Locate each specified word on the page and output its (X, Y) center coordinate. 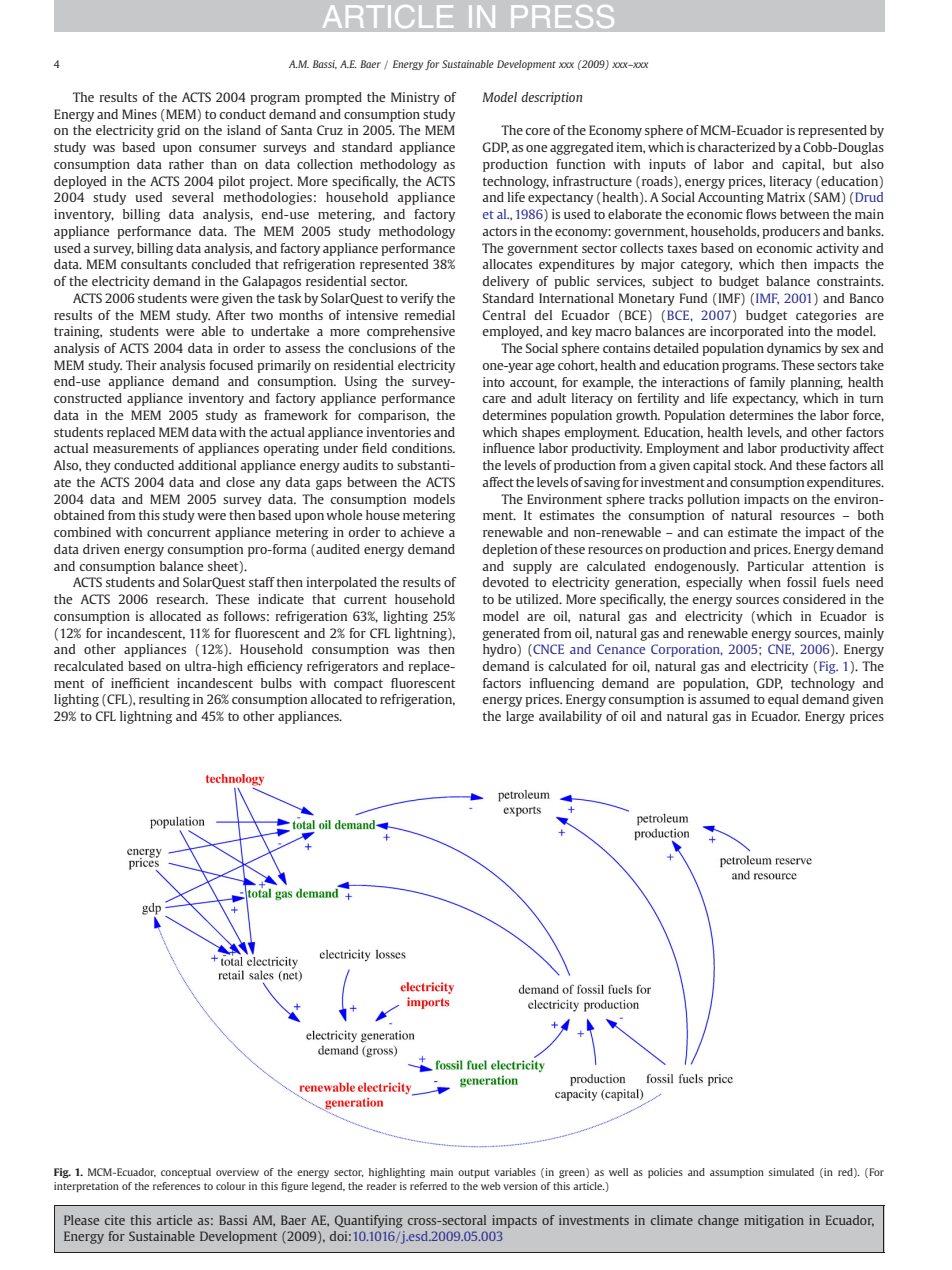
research (182, 599)
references (176, 1186)
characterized (736, 147)
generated (511, 634)
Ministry (415, 98)
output (474, 1173)
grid (168, 131)
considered (814, 599)
